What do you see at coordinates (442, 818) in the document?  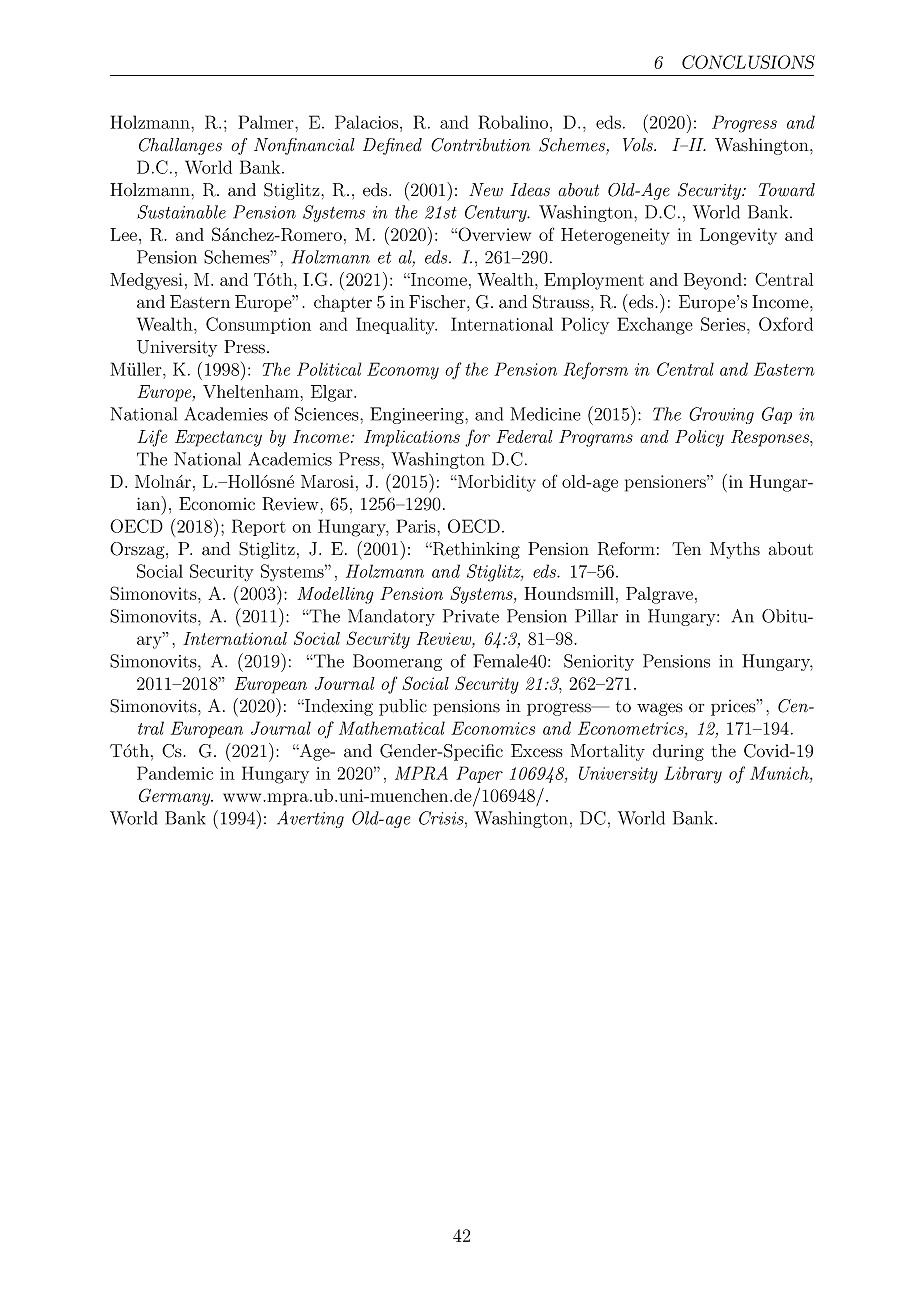 I see `Crisis` at bounding box center [442, 818].
